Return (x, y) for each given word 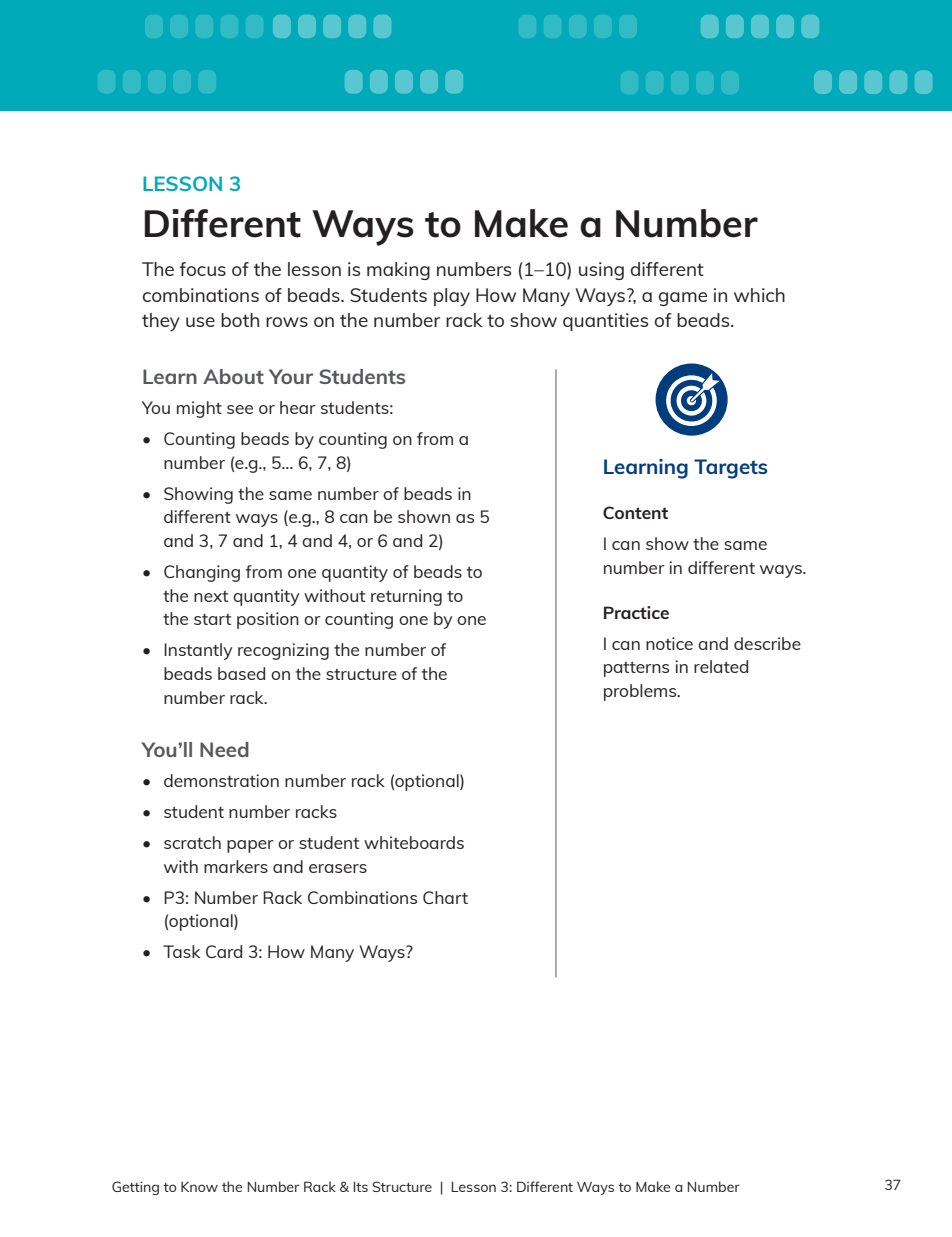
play (452, 297)
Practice (636, 612)
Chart (445, 897)
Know (199, 1186)
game (683, 299)
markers (236, 866)
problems (641, 692)
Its (361, 1187)
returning (406, 597)
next (211, 596)
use (200, 322)
